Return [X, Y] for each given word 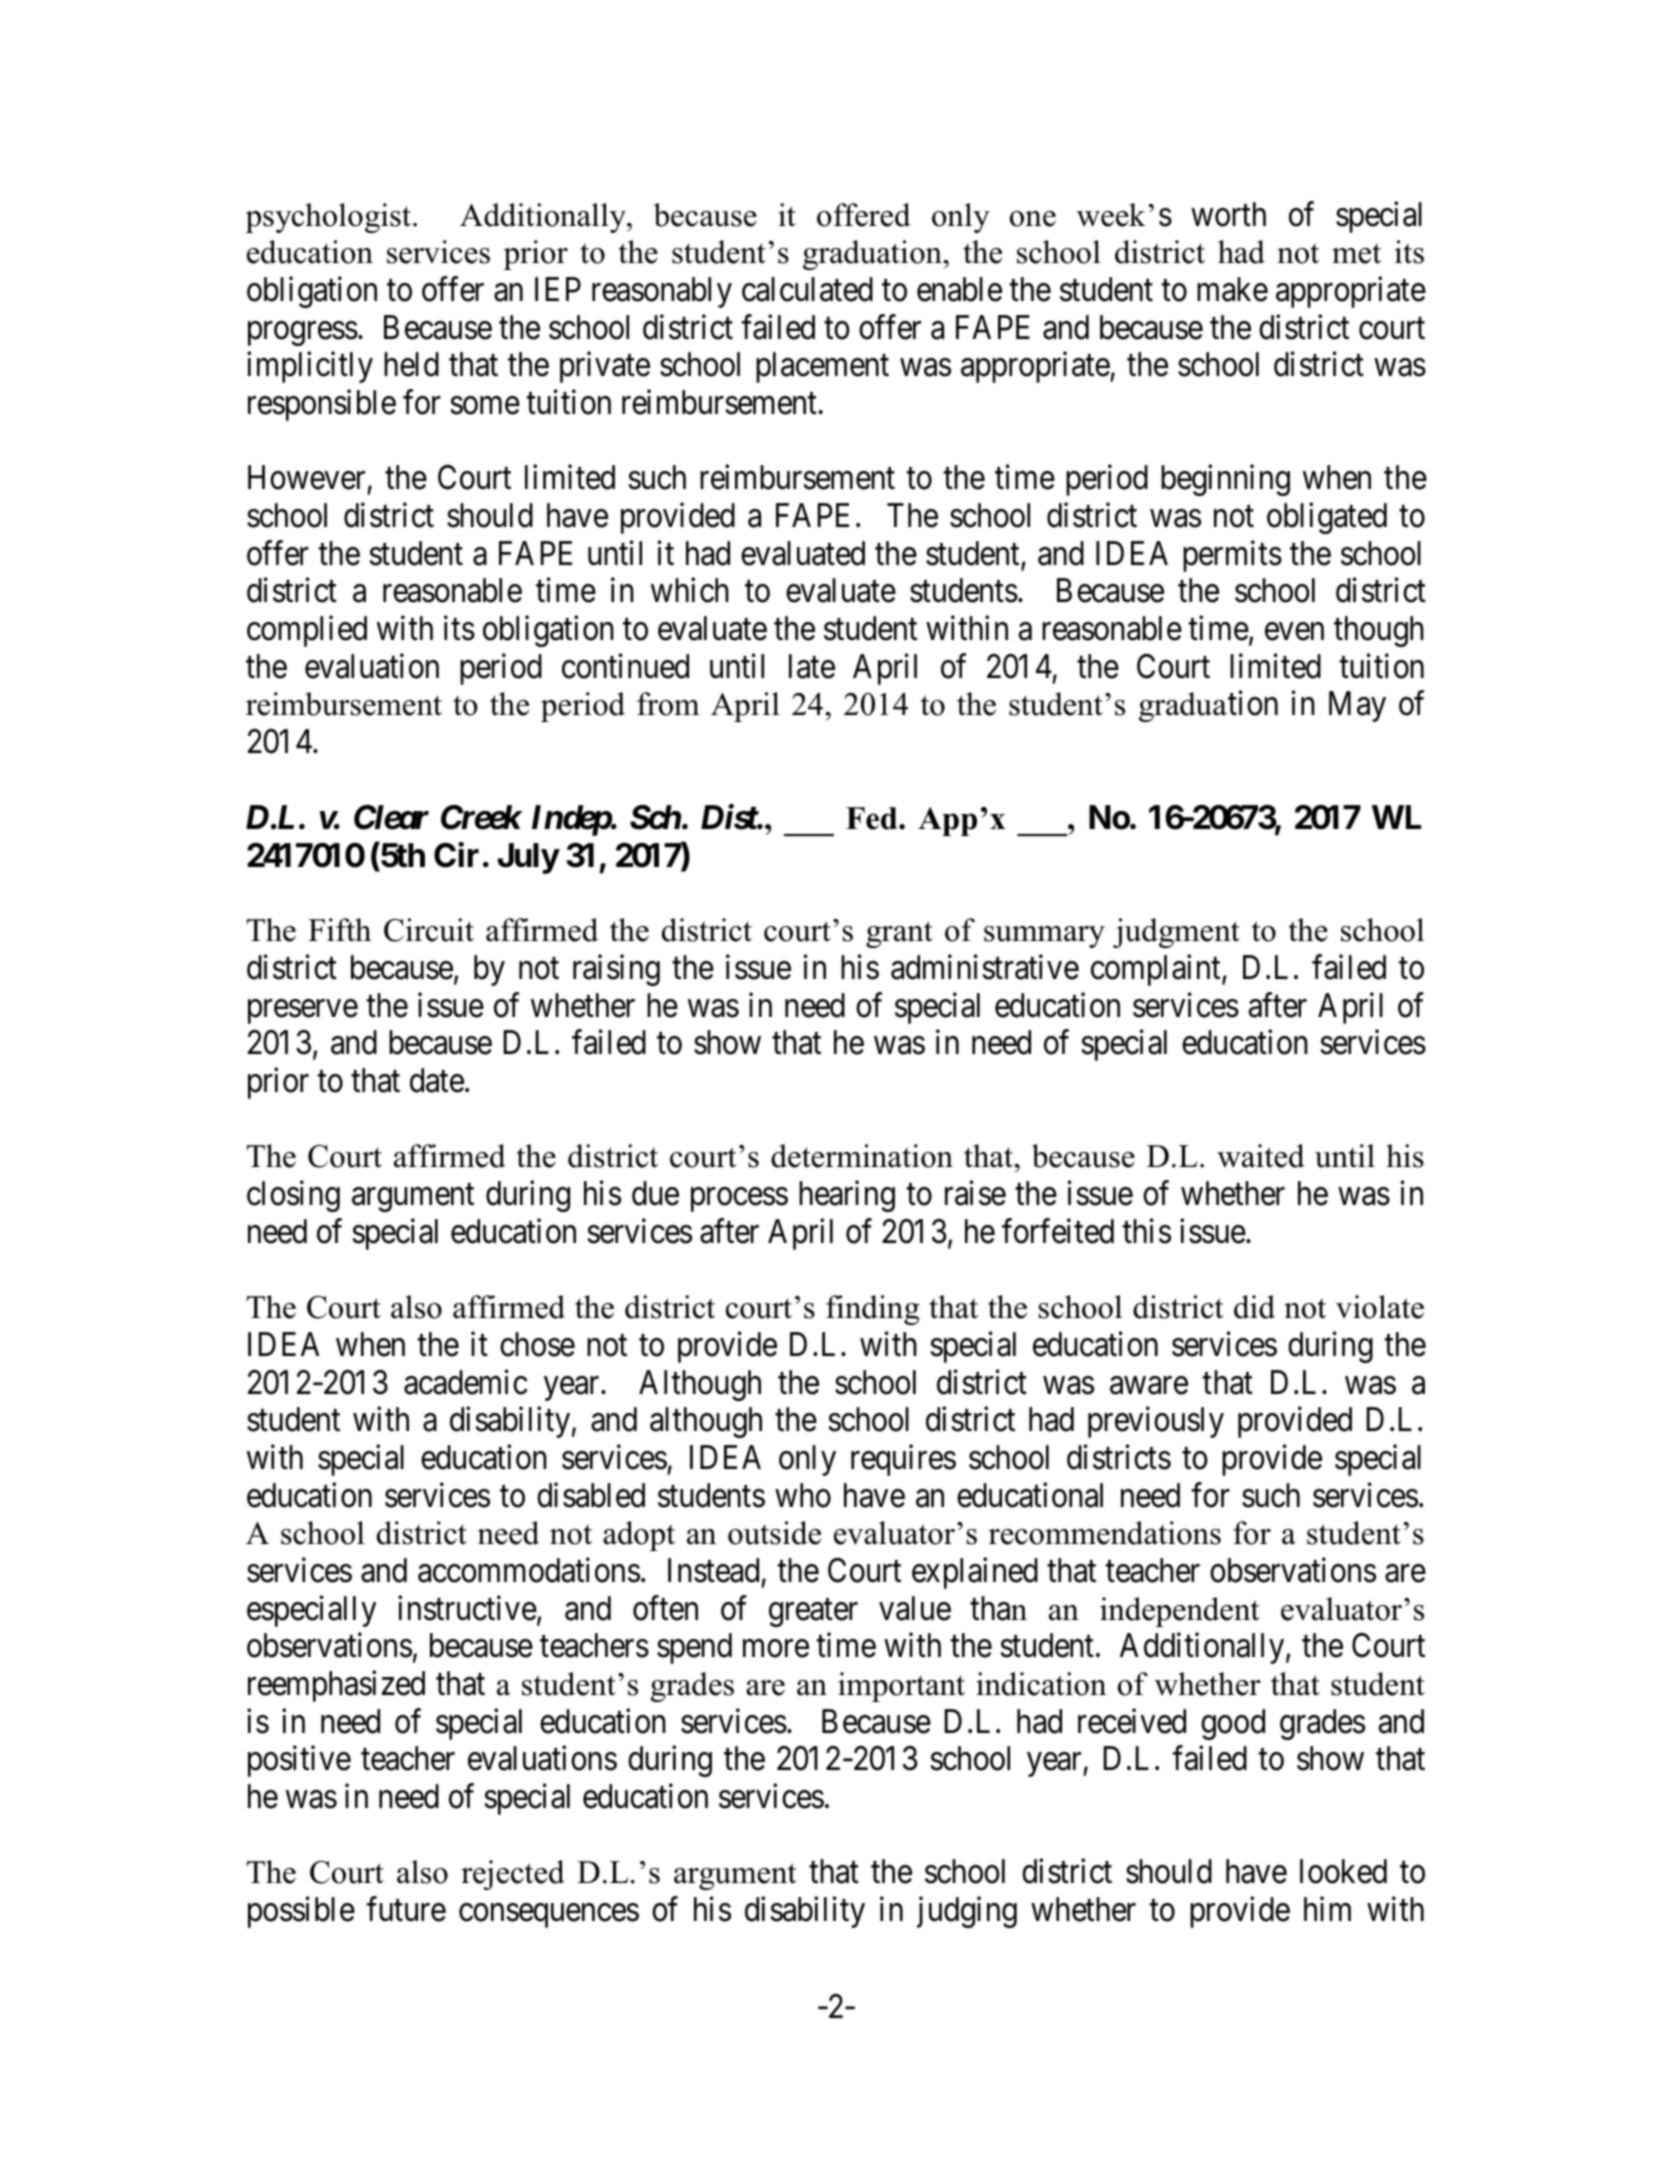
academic [466, 1382]
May [1357, 707]
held [411, 364]
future [406, 1909]
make [1232, 289]
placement [822, 367]
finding [873, 1310]
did [1254, 1307]
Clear [391, 817]
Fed [873, 818]
